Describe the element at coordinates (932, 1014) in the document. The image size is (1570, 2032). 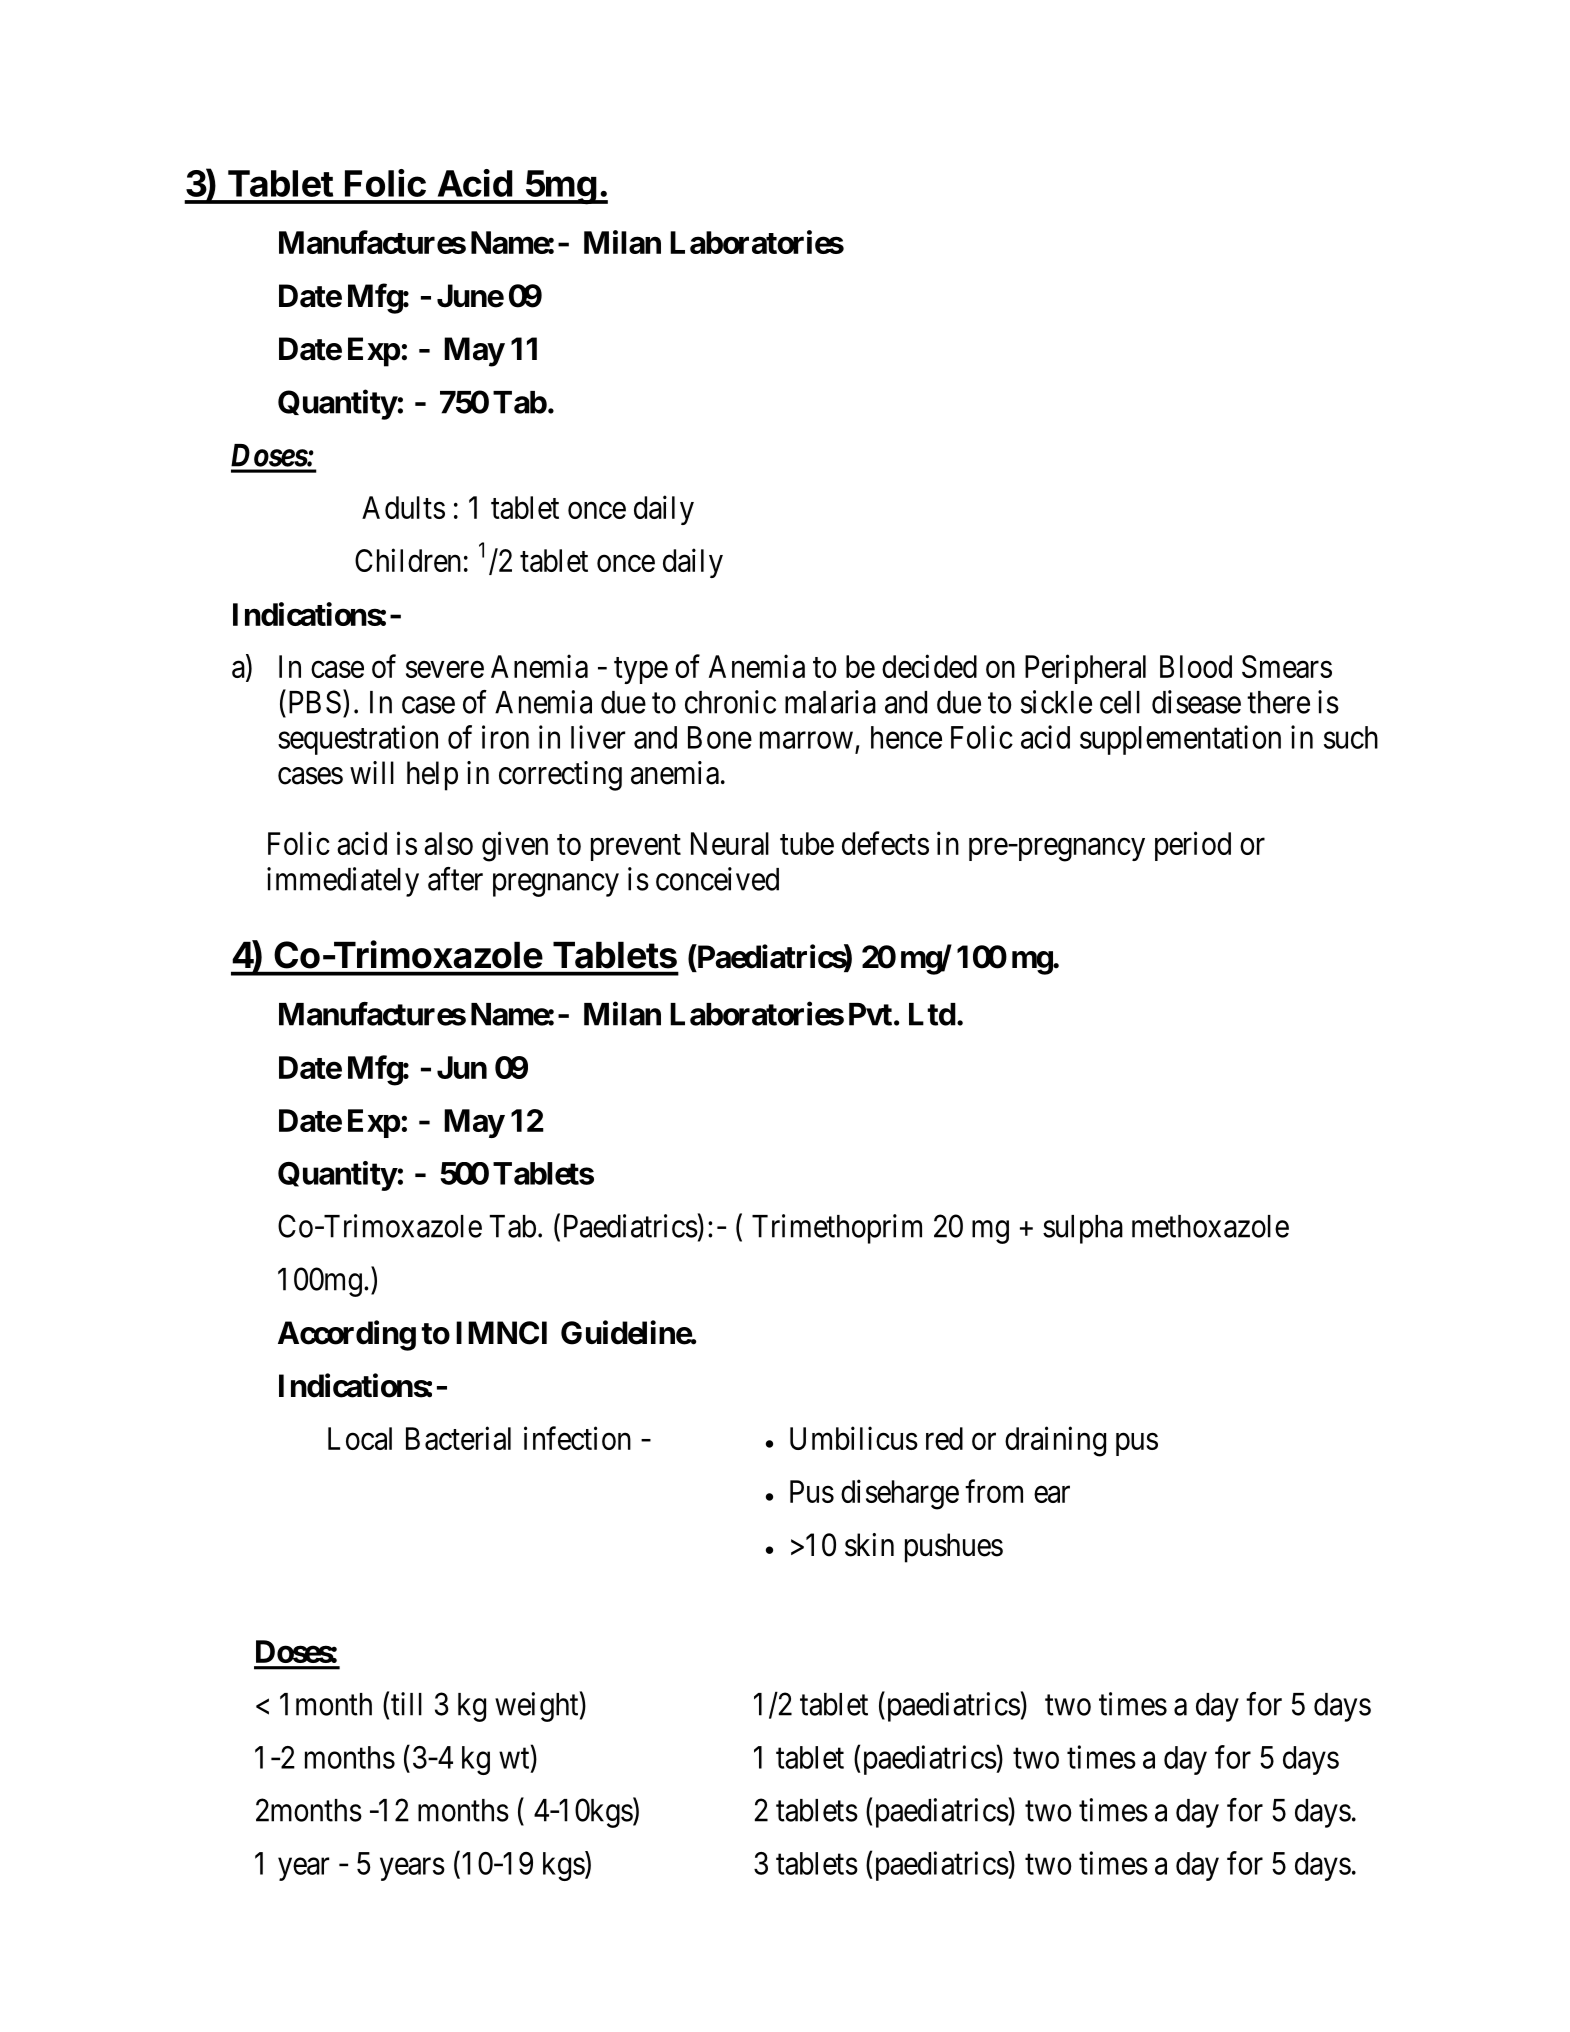
I see `Ltd` at that location.
